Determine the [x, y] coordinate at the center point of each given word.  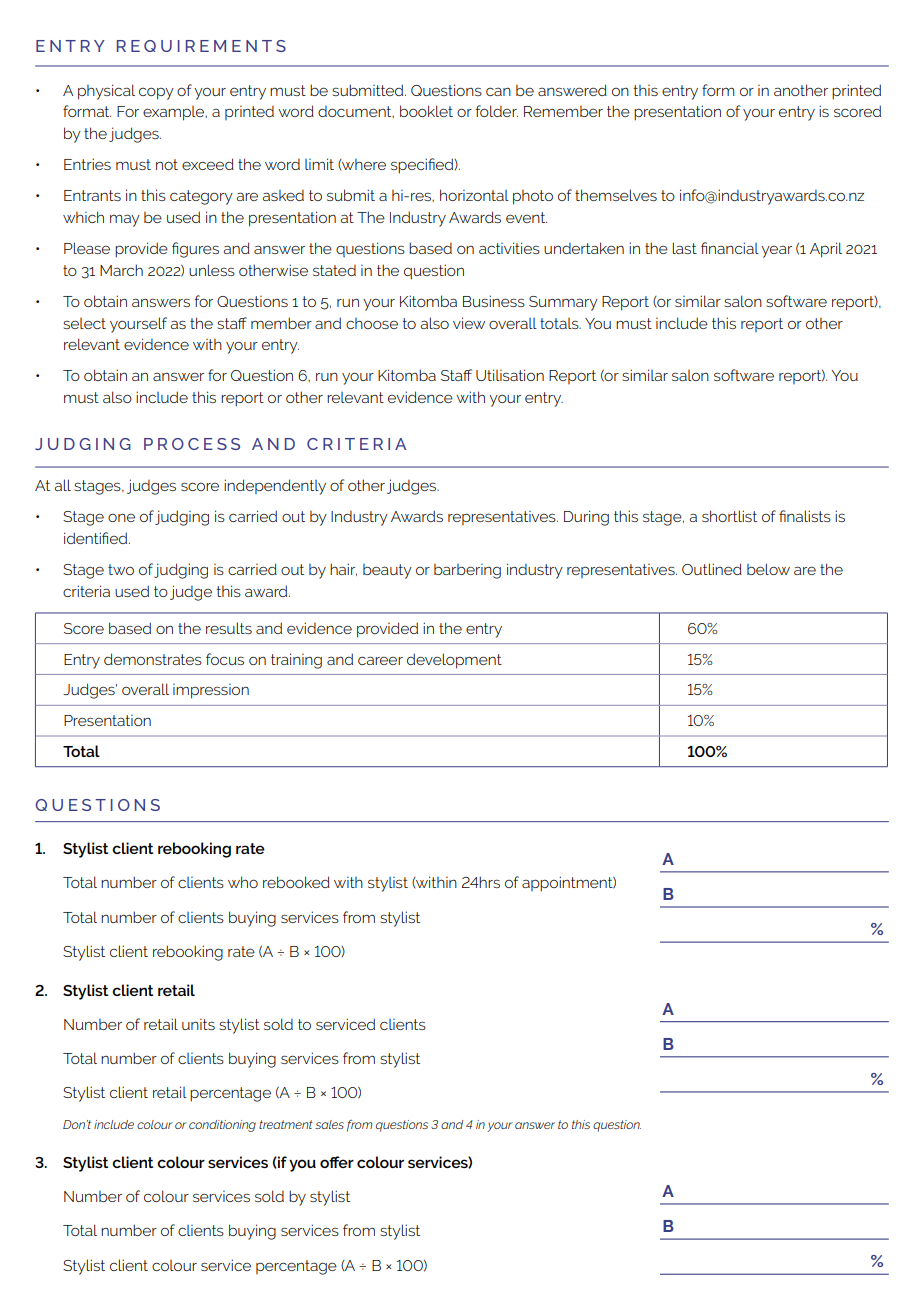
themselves [616, 195]
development [454, 661]
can [498, 91]
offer [337, 1162]
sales [329, 1124]
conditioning [222, 1126]
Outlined [712, 569]
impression [211, 691]
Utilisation [510, 375]
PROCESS [192, 444]
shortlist [729, 516]
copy [156, 93]
